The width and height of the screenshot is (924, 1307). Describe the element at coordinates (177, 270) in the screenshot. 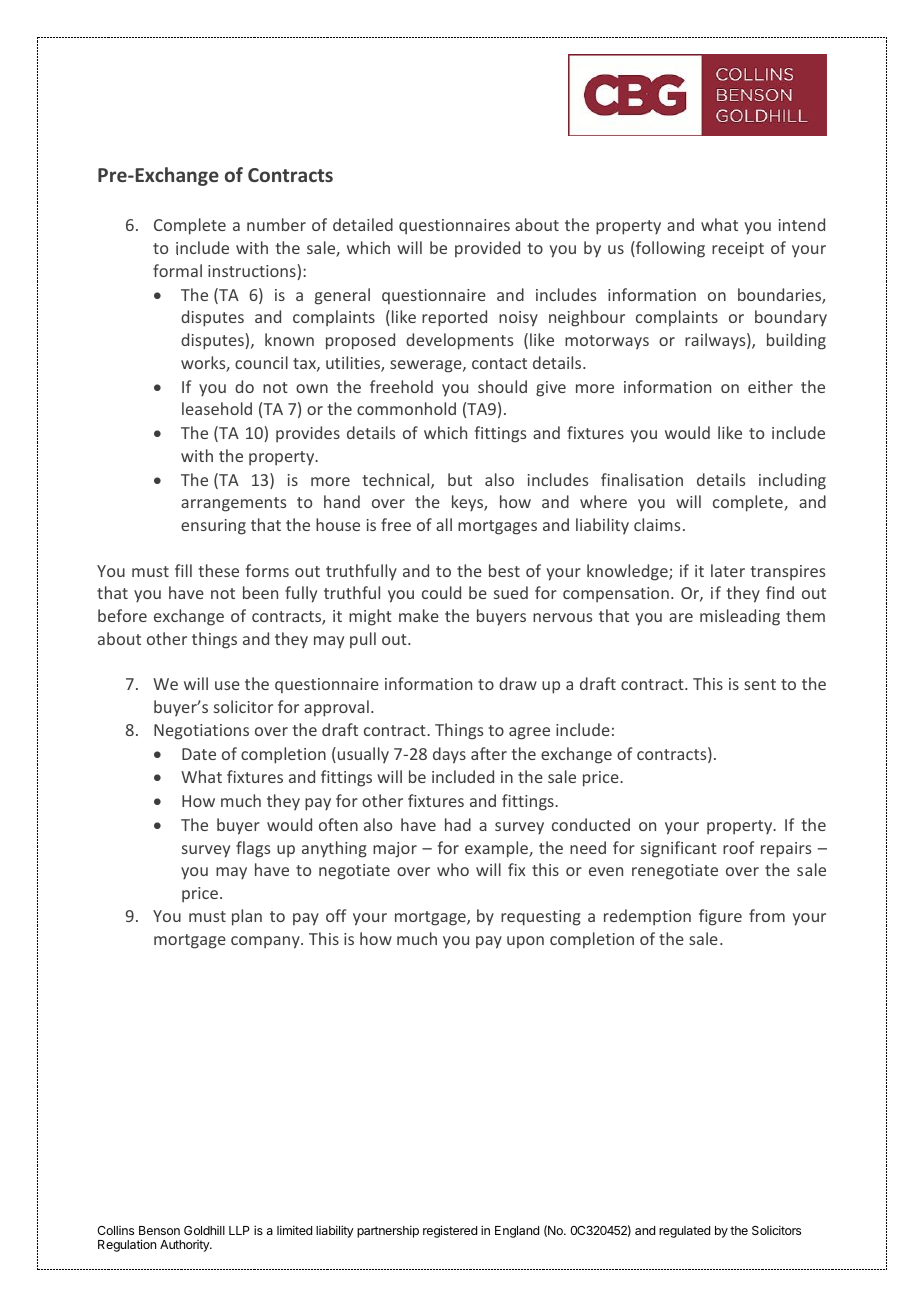

I see `formal` at that location.
